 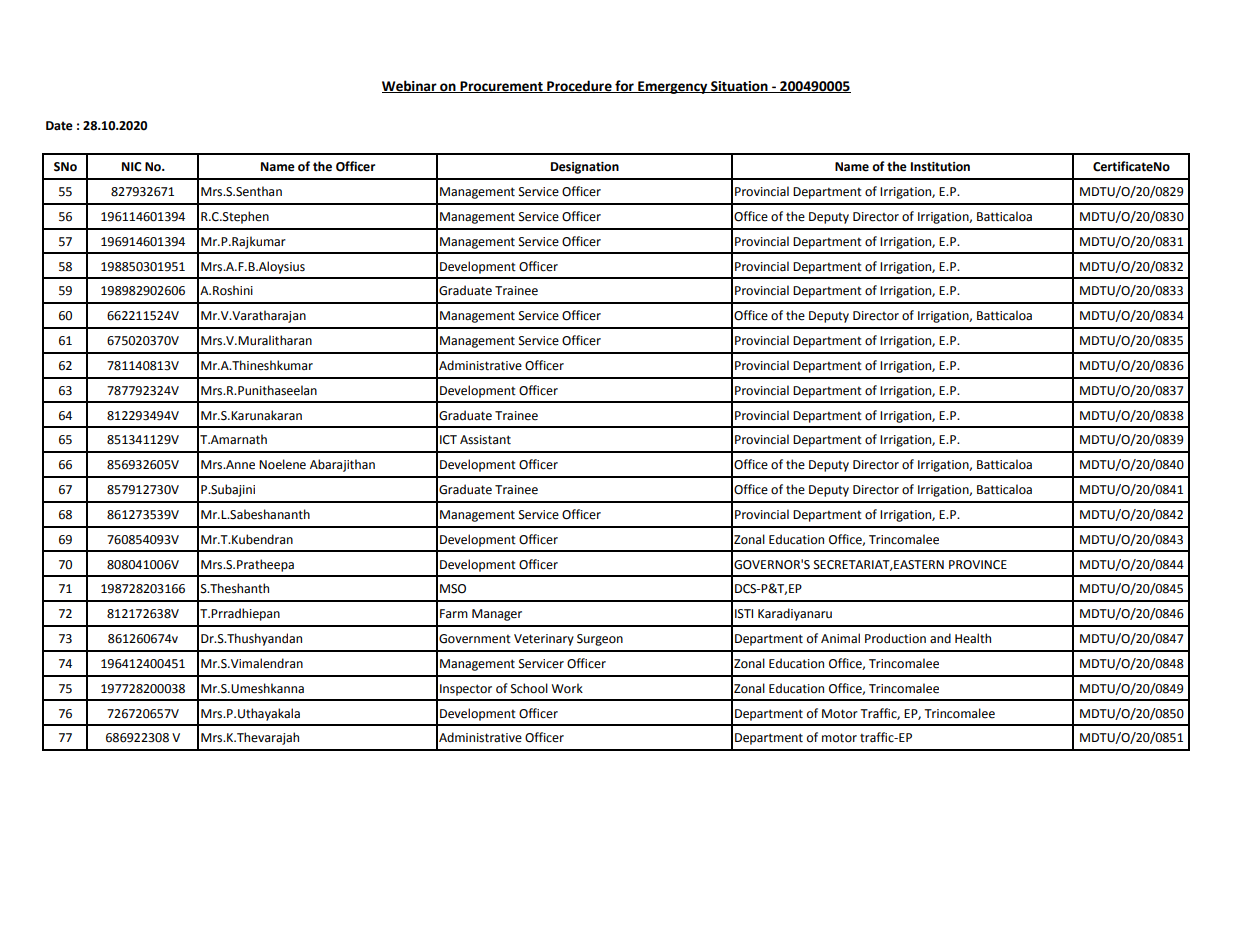 What do you see at coordinates (502, 87) in the page?
I see `Procurement` at bounding box center [502, 87].
